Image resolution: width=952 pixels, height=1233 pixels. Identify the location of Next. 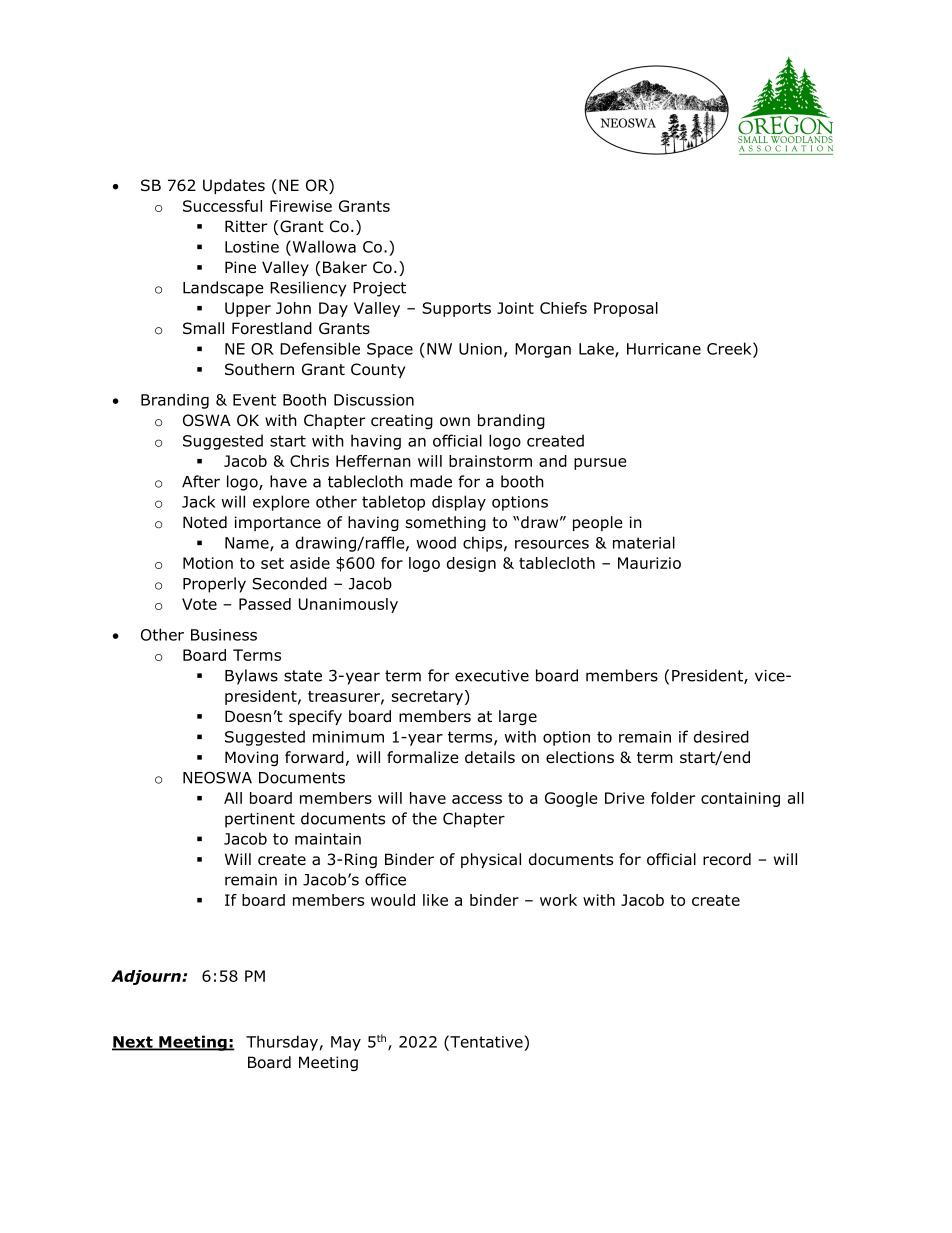
(133, 1043).
